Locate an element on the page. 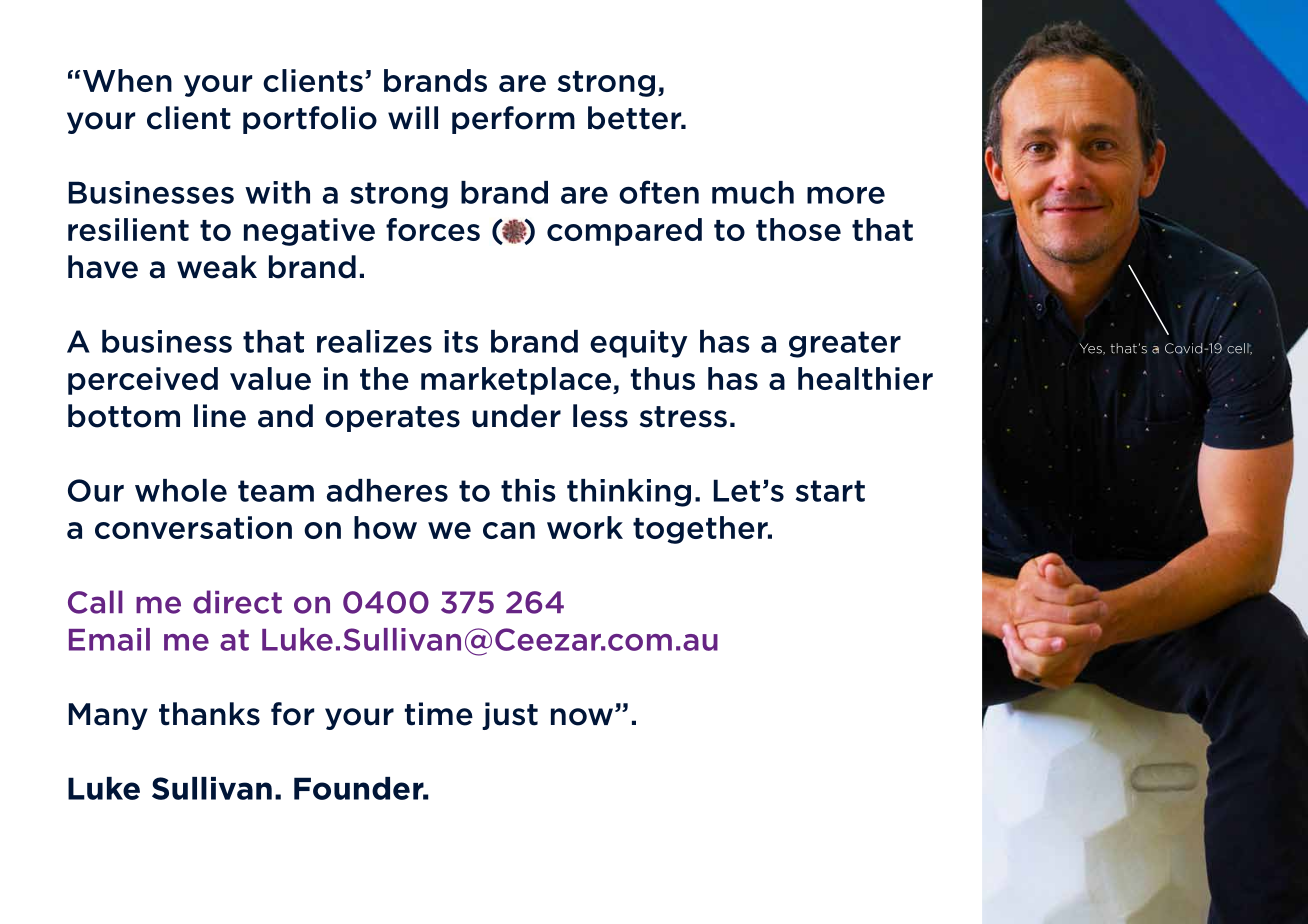  thinking is located at coordinates (629, 493).
